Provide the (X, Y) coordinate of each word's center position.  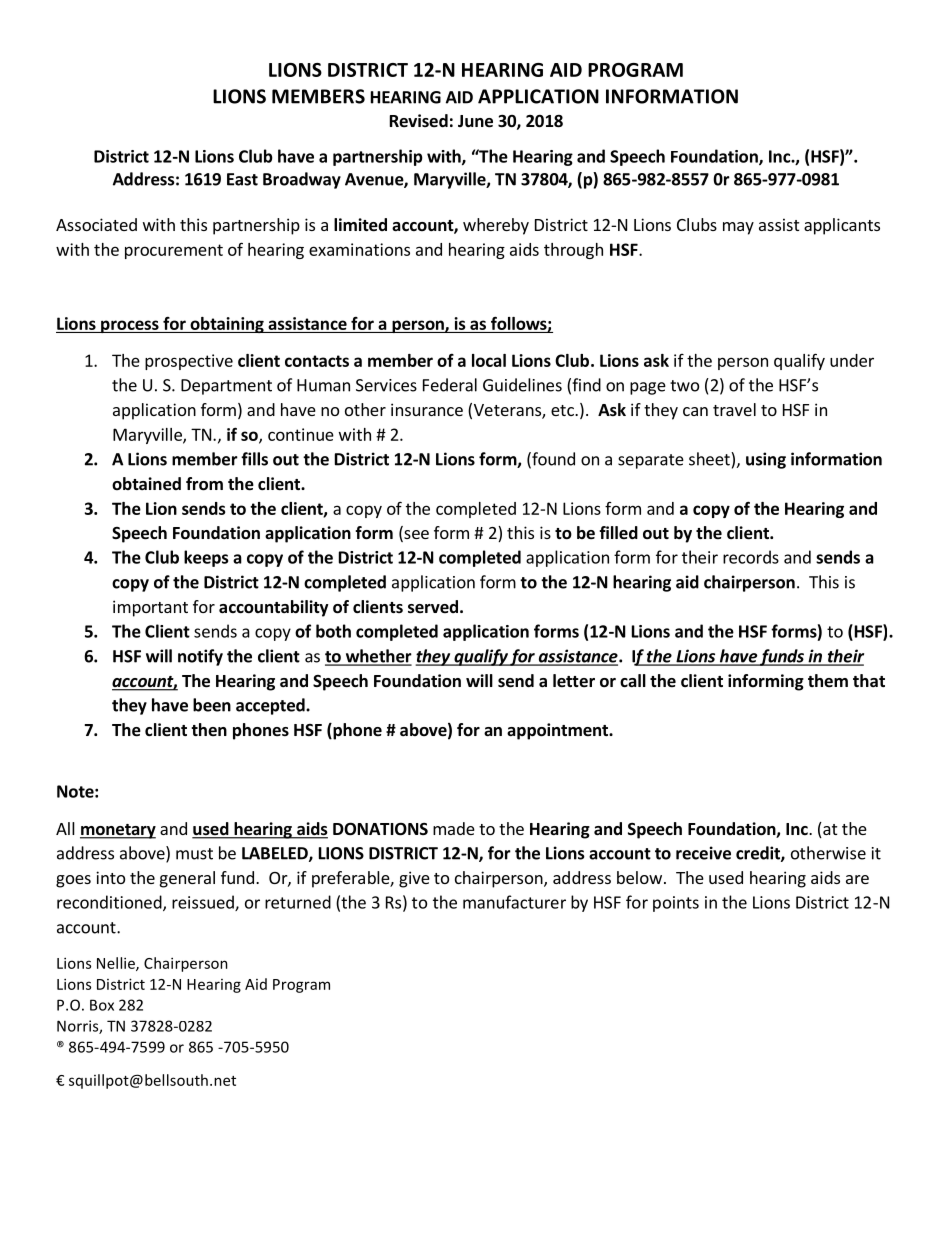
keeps (206, 558)
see (415, 536)
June (475, 121)
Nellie (117, 964)
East (242, 179)
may (738, 228)
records (751, 557)
